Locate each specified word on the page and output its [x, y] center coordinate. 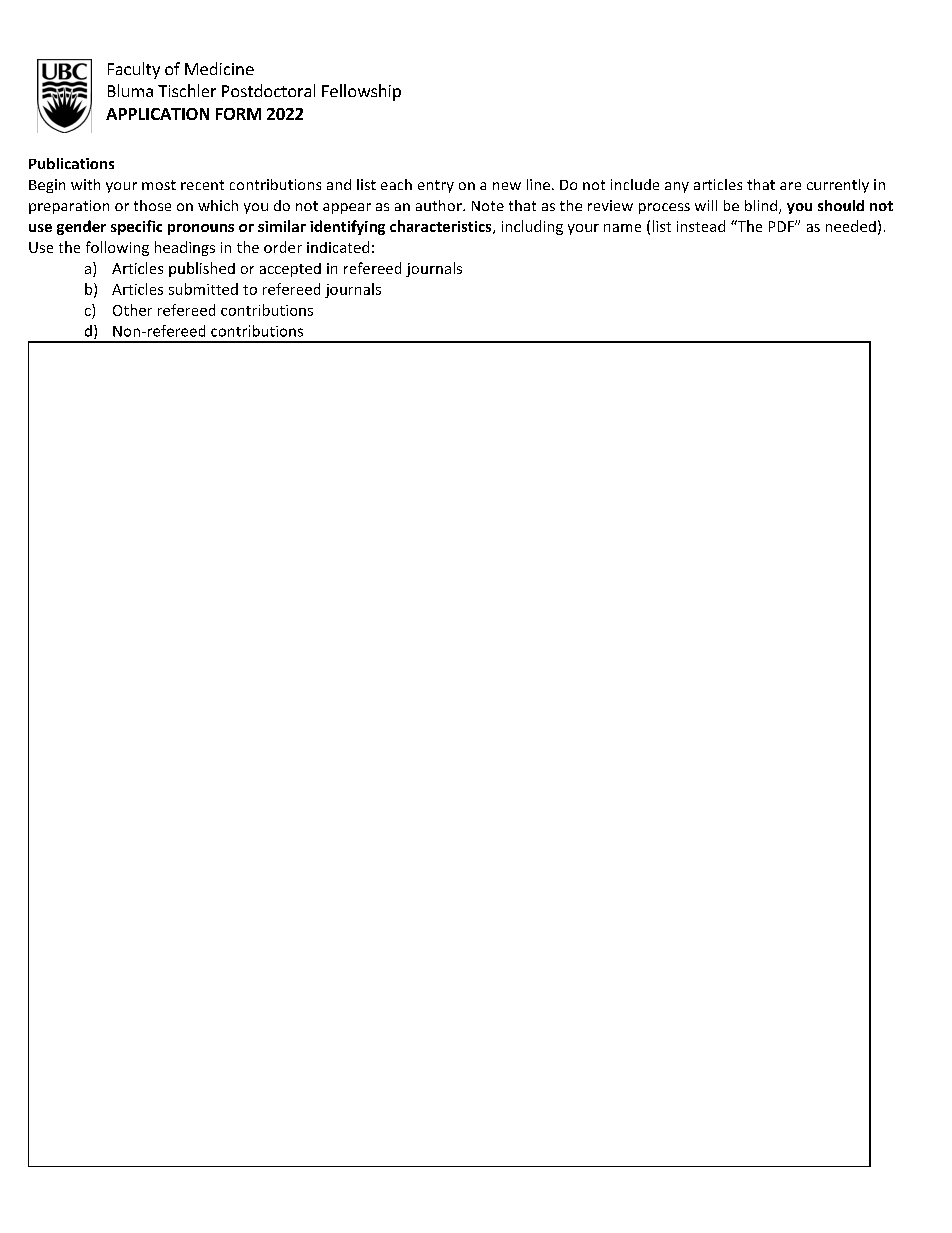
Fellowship [361, 92]
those [152, 205]
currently [838, 186]
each [396, 184]
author [440, 205]
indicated [338, 247]
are [790, 186]
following [117, 248]
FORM [238, 114]
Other [132, 310]
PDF [782, 226]
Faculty [134, 70]
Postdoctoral [268, 90]
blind [762, 207]
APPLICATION [157, 114]
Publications [71, 163]
